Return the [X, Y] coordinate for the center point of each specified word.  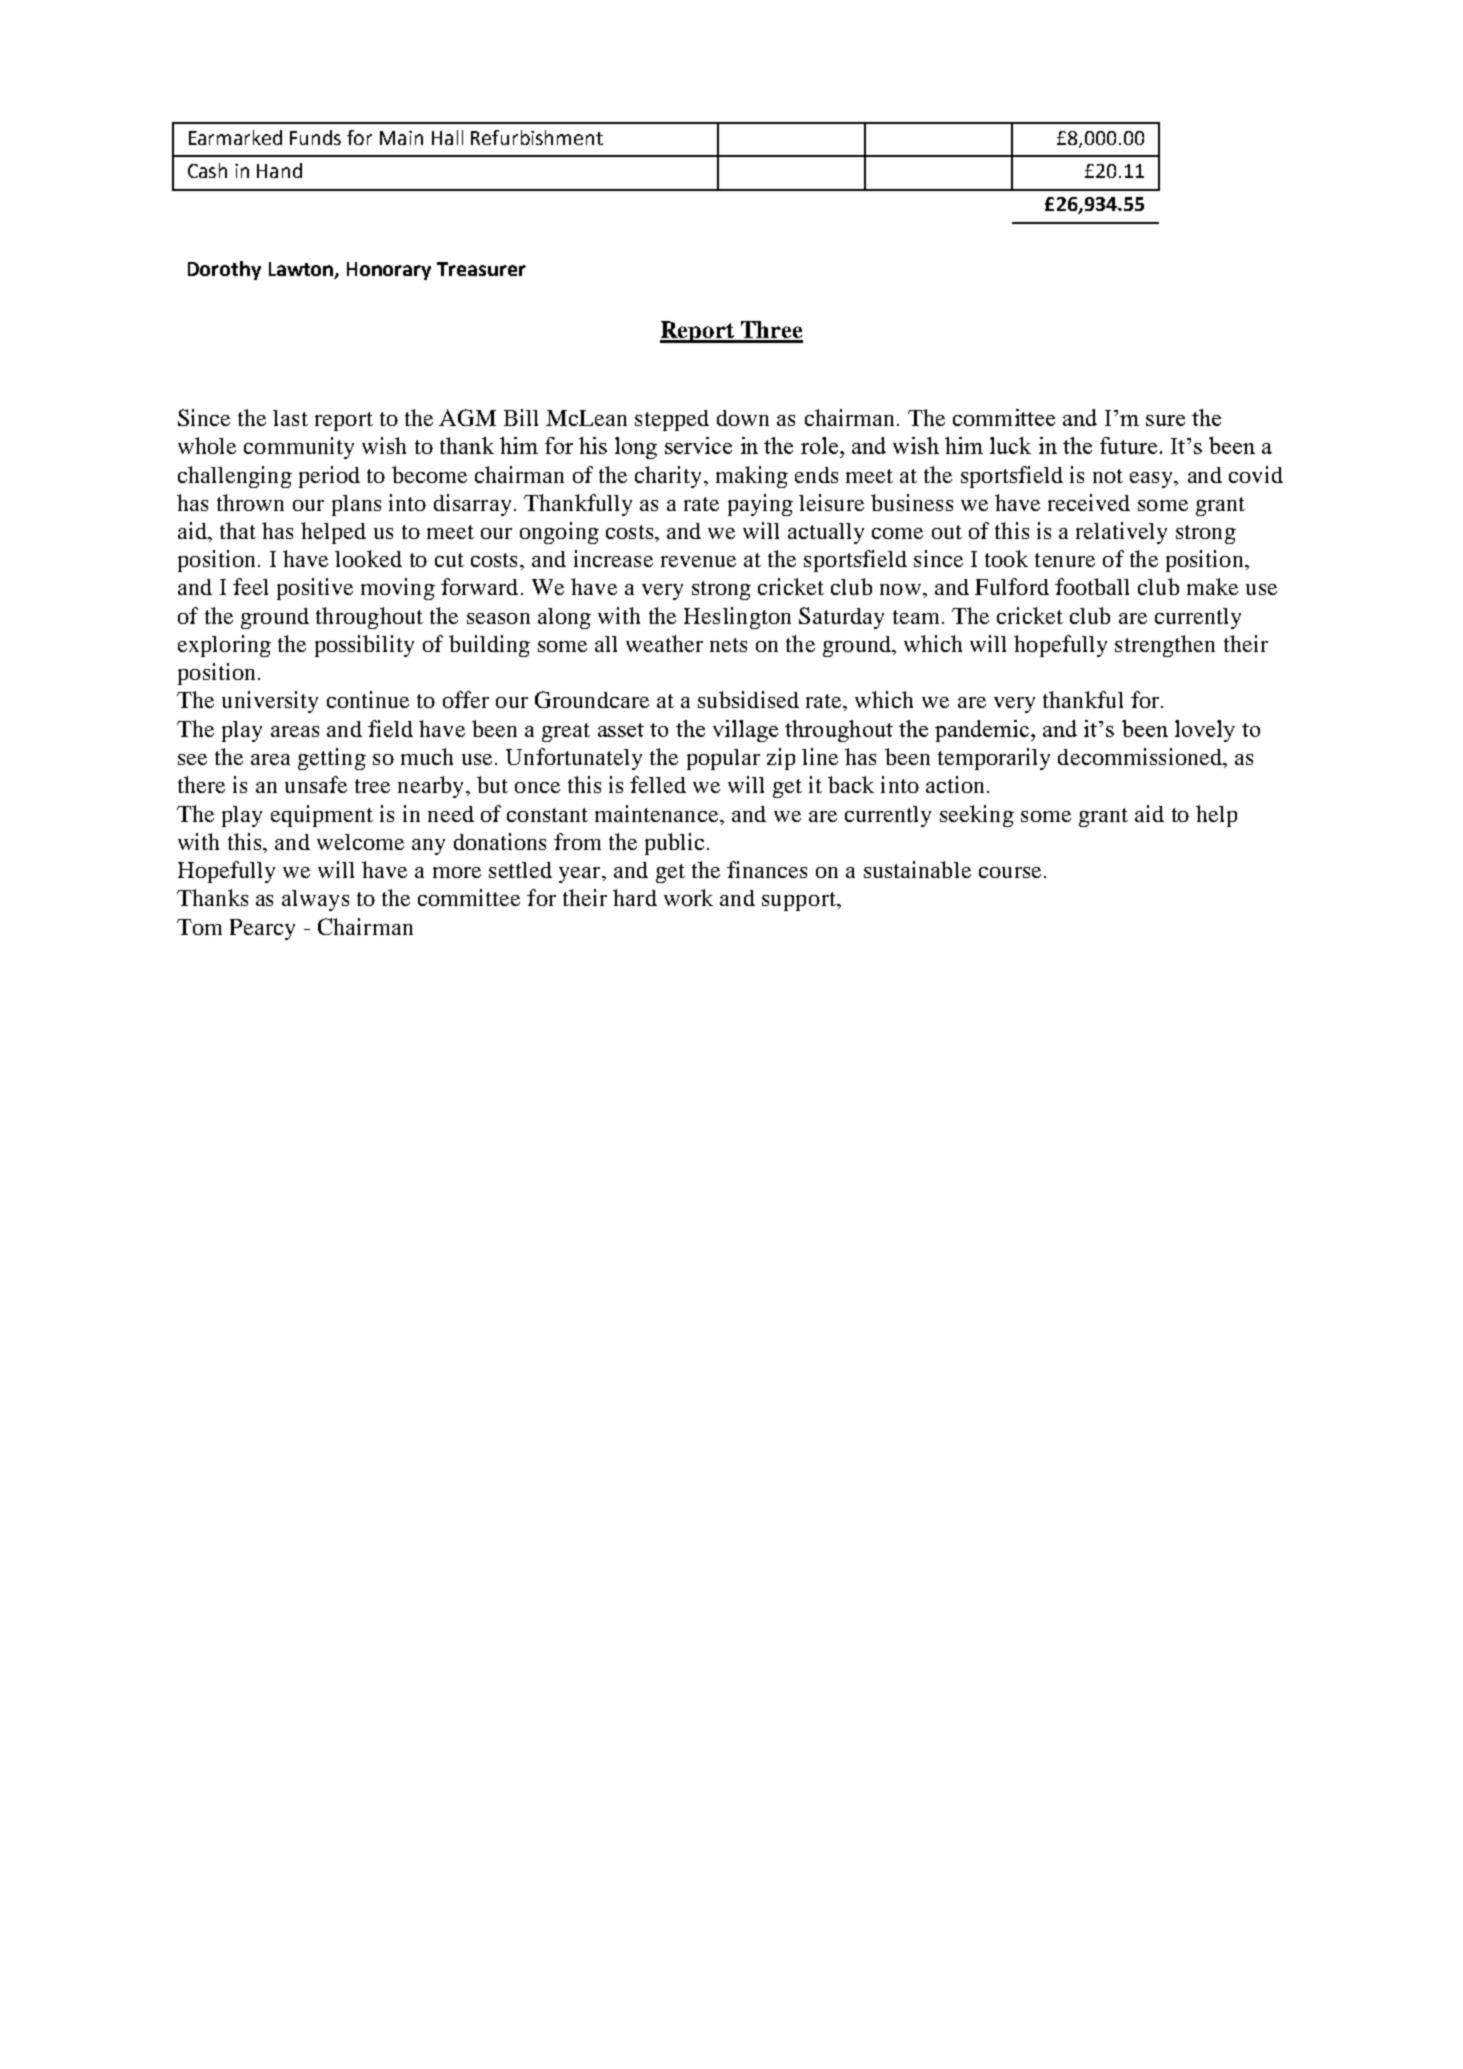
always [315, 900]
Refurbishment [537, 137]
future [1128, 445]
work [688, 897]
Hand [279, 170]
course [1010, 872]
